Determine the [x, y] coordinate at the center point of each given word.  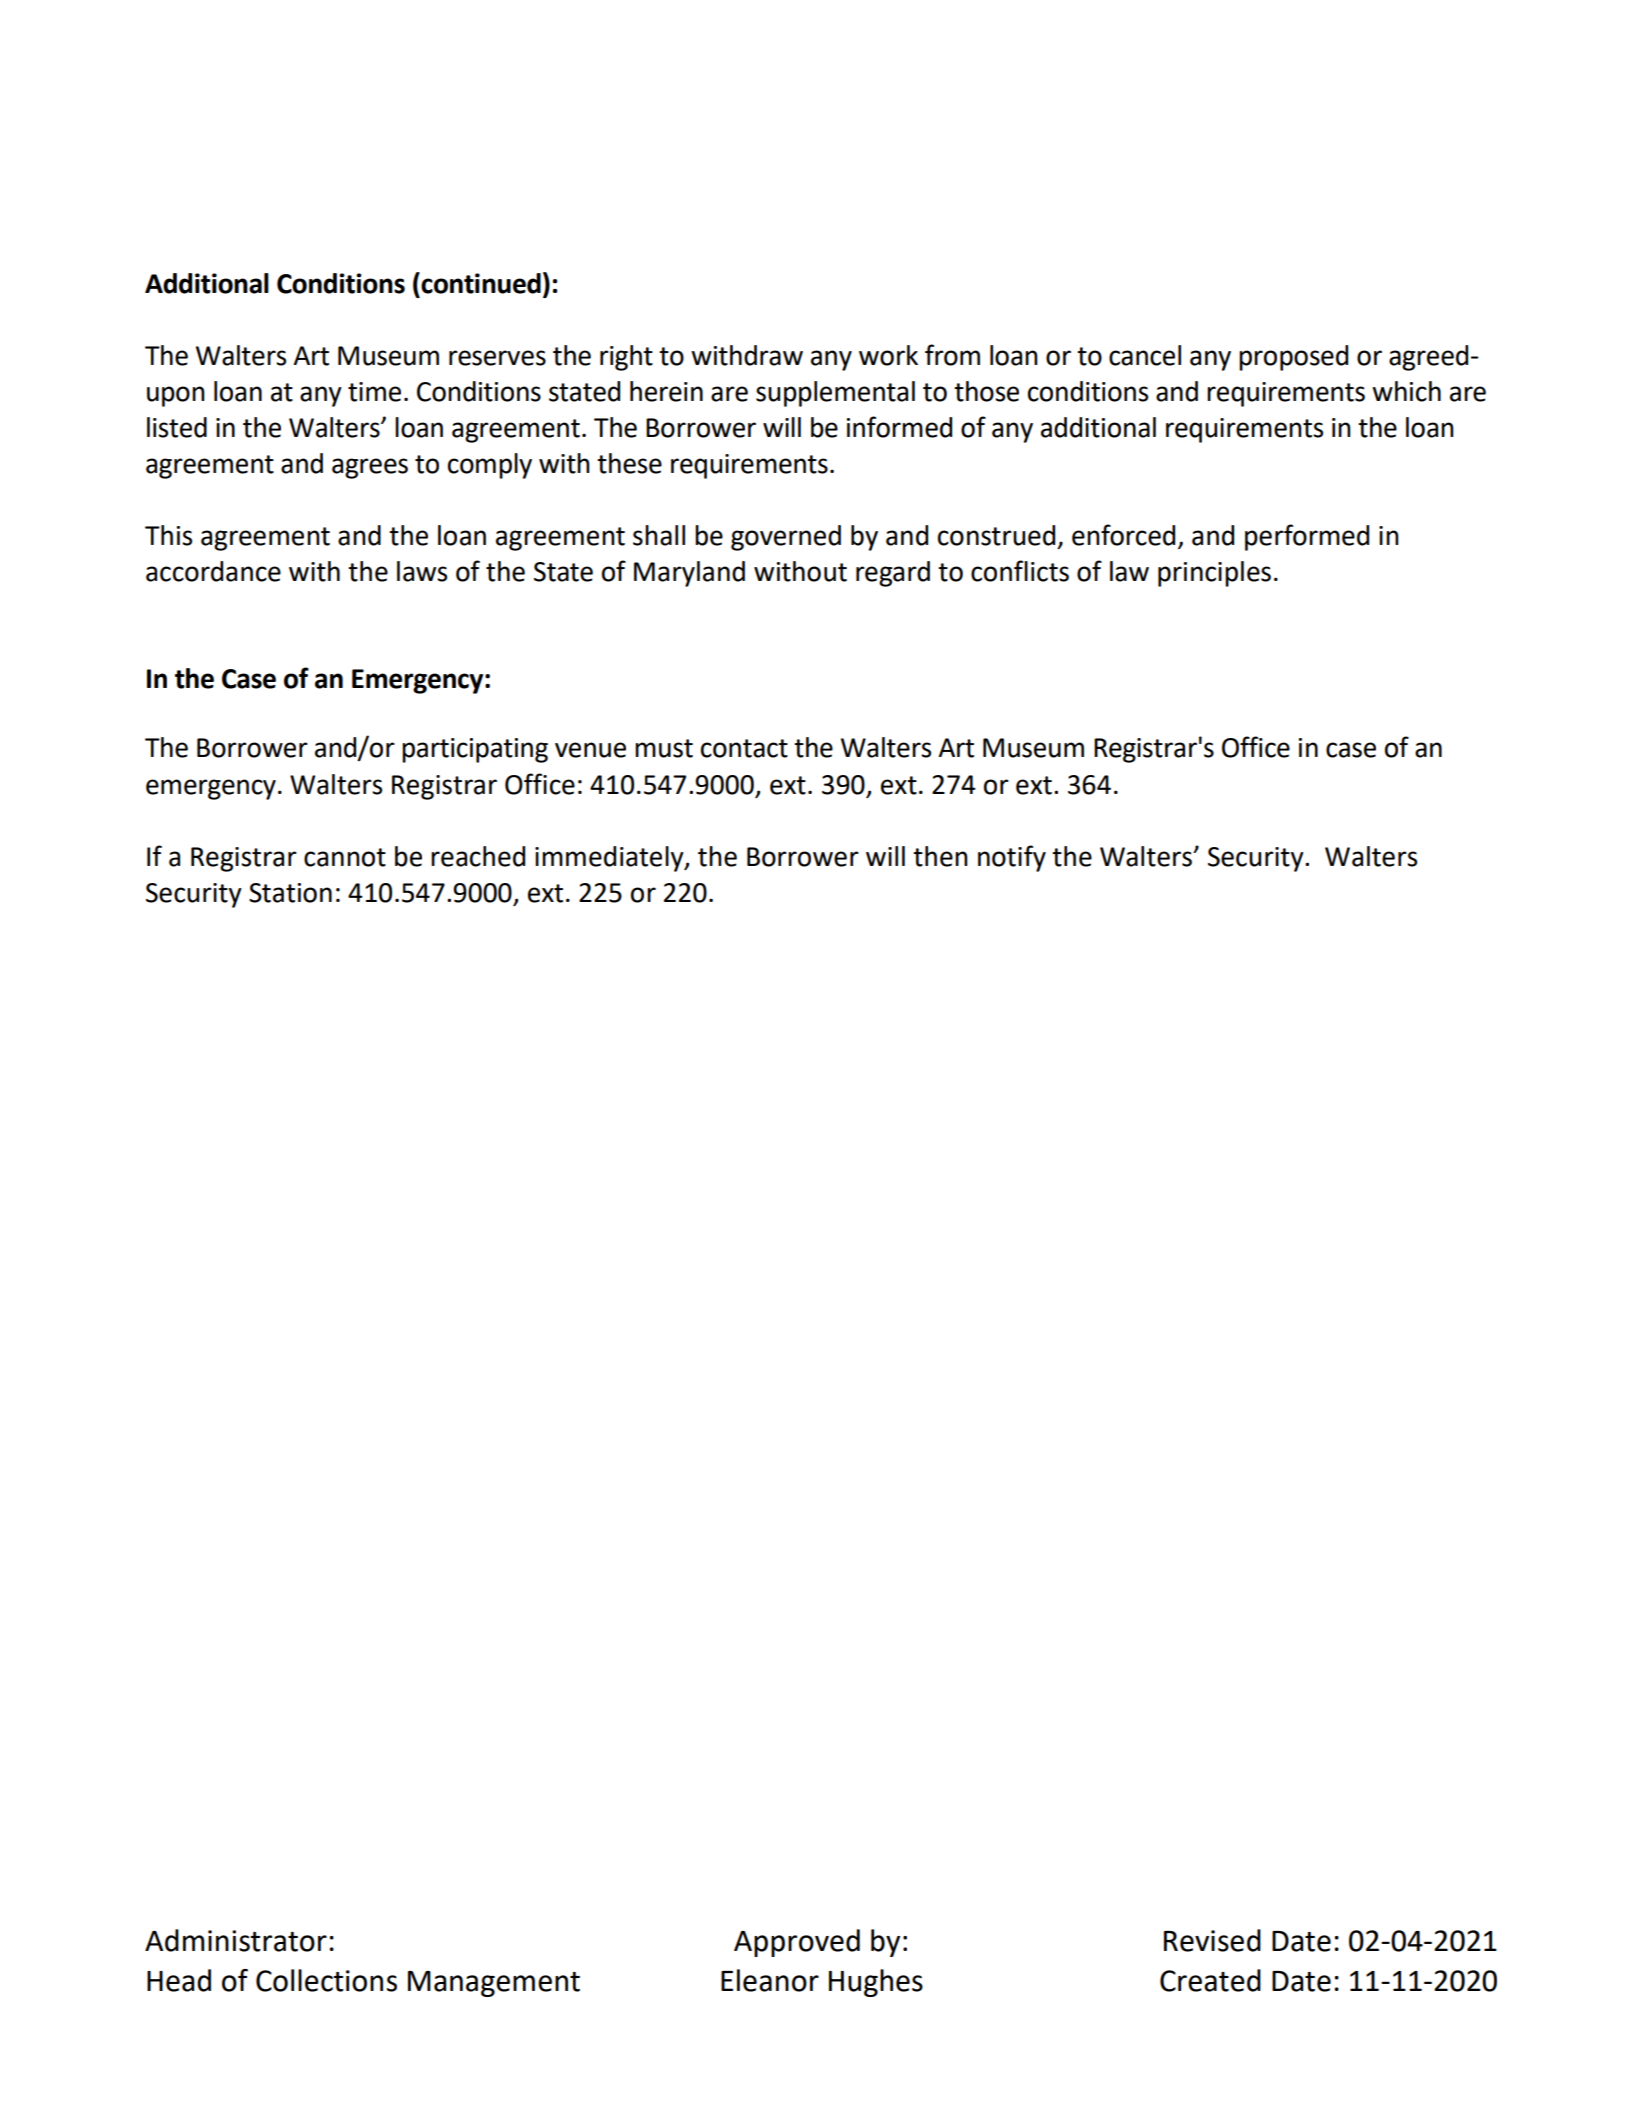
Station [290, 893]
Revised [1212, 1940]
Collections [326, 1980]
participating [475, 750]
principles [1214, 574]
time [374, 392]
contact [744, 748]
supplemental [835, 394]
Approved [797, 1943]
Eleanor [770, 1980]
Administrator [236, 1940]
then [940, 856]
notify [1012, 858]
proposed [1293, 358]
